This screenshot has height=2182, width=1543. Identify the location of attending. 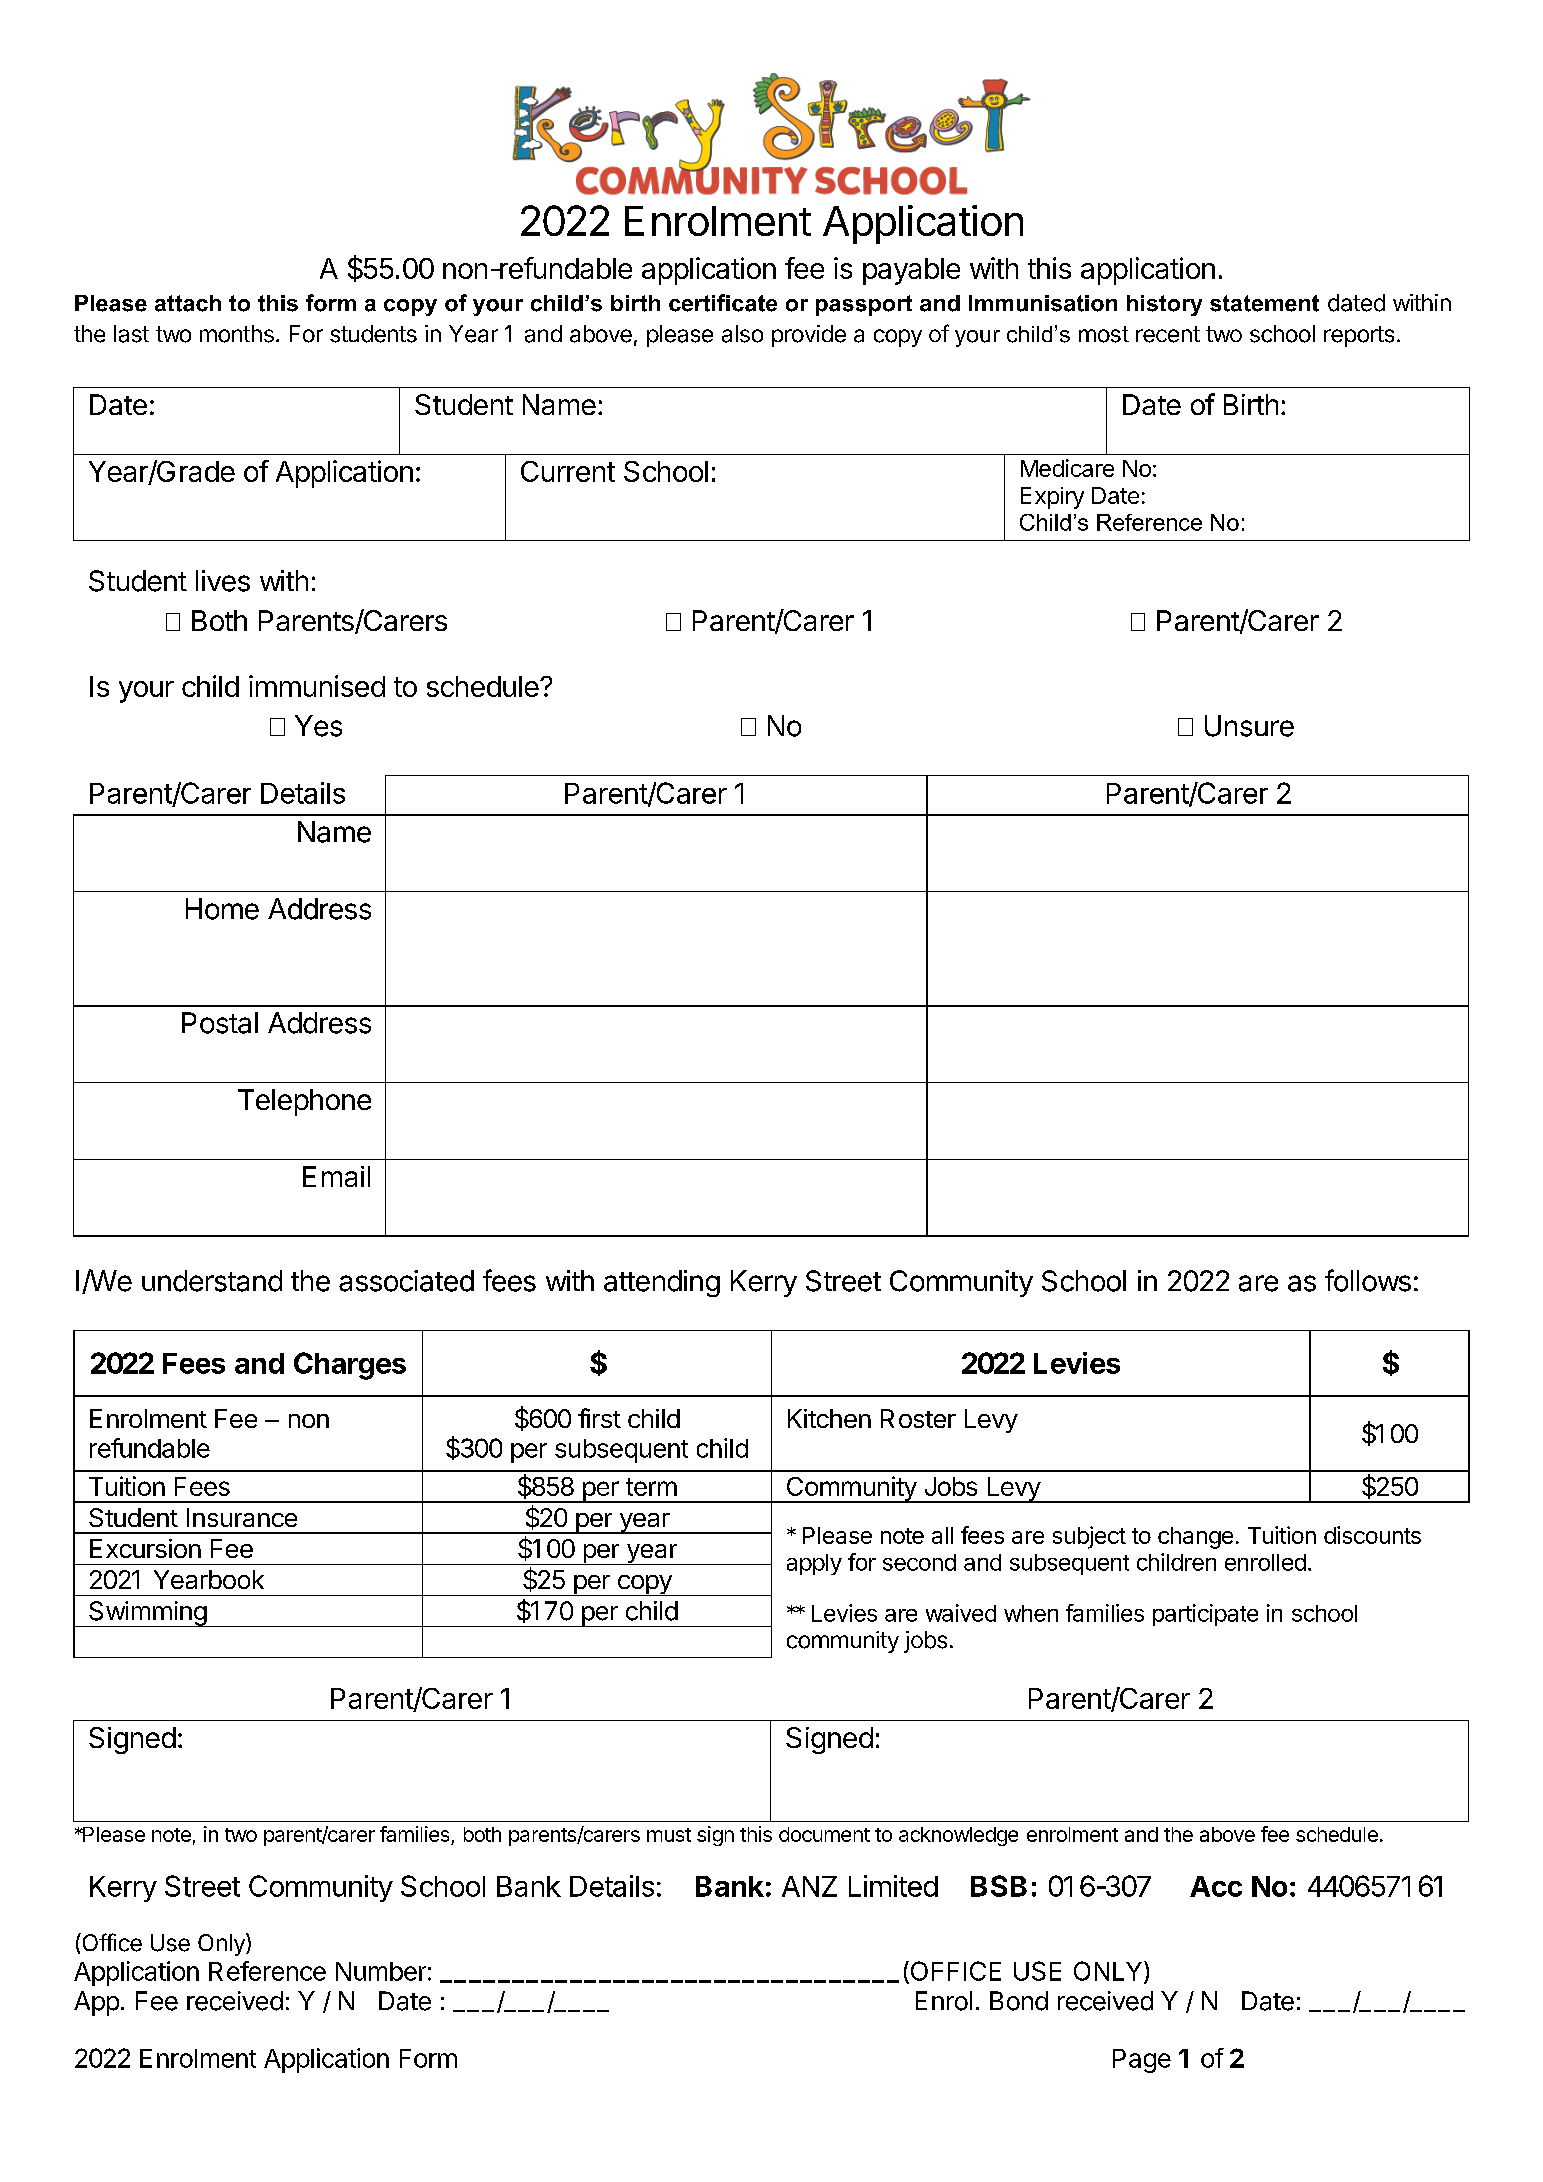
(662, 1283).
